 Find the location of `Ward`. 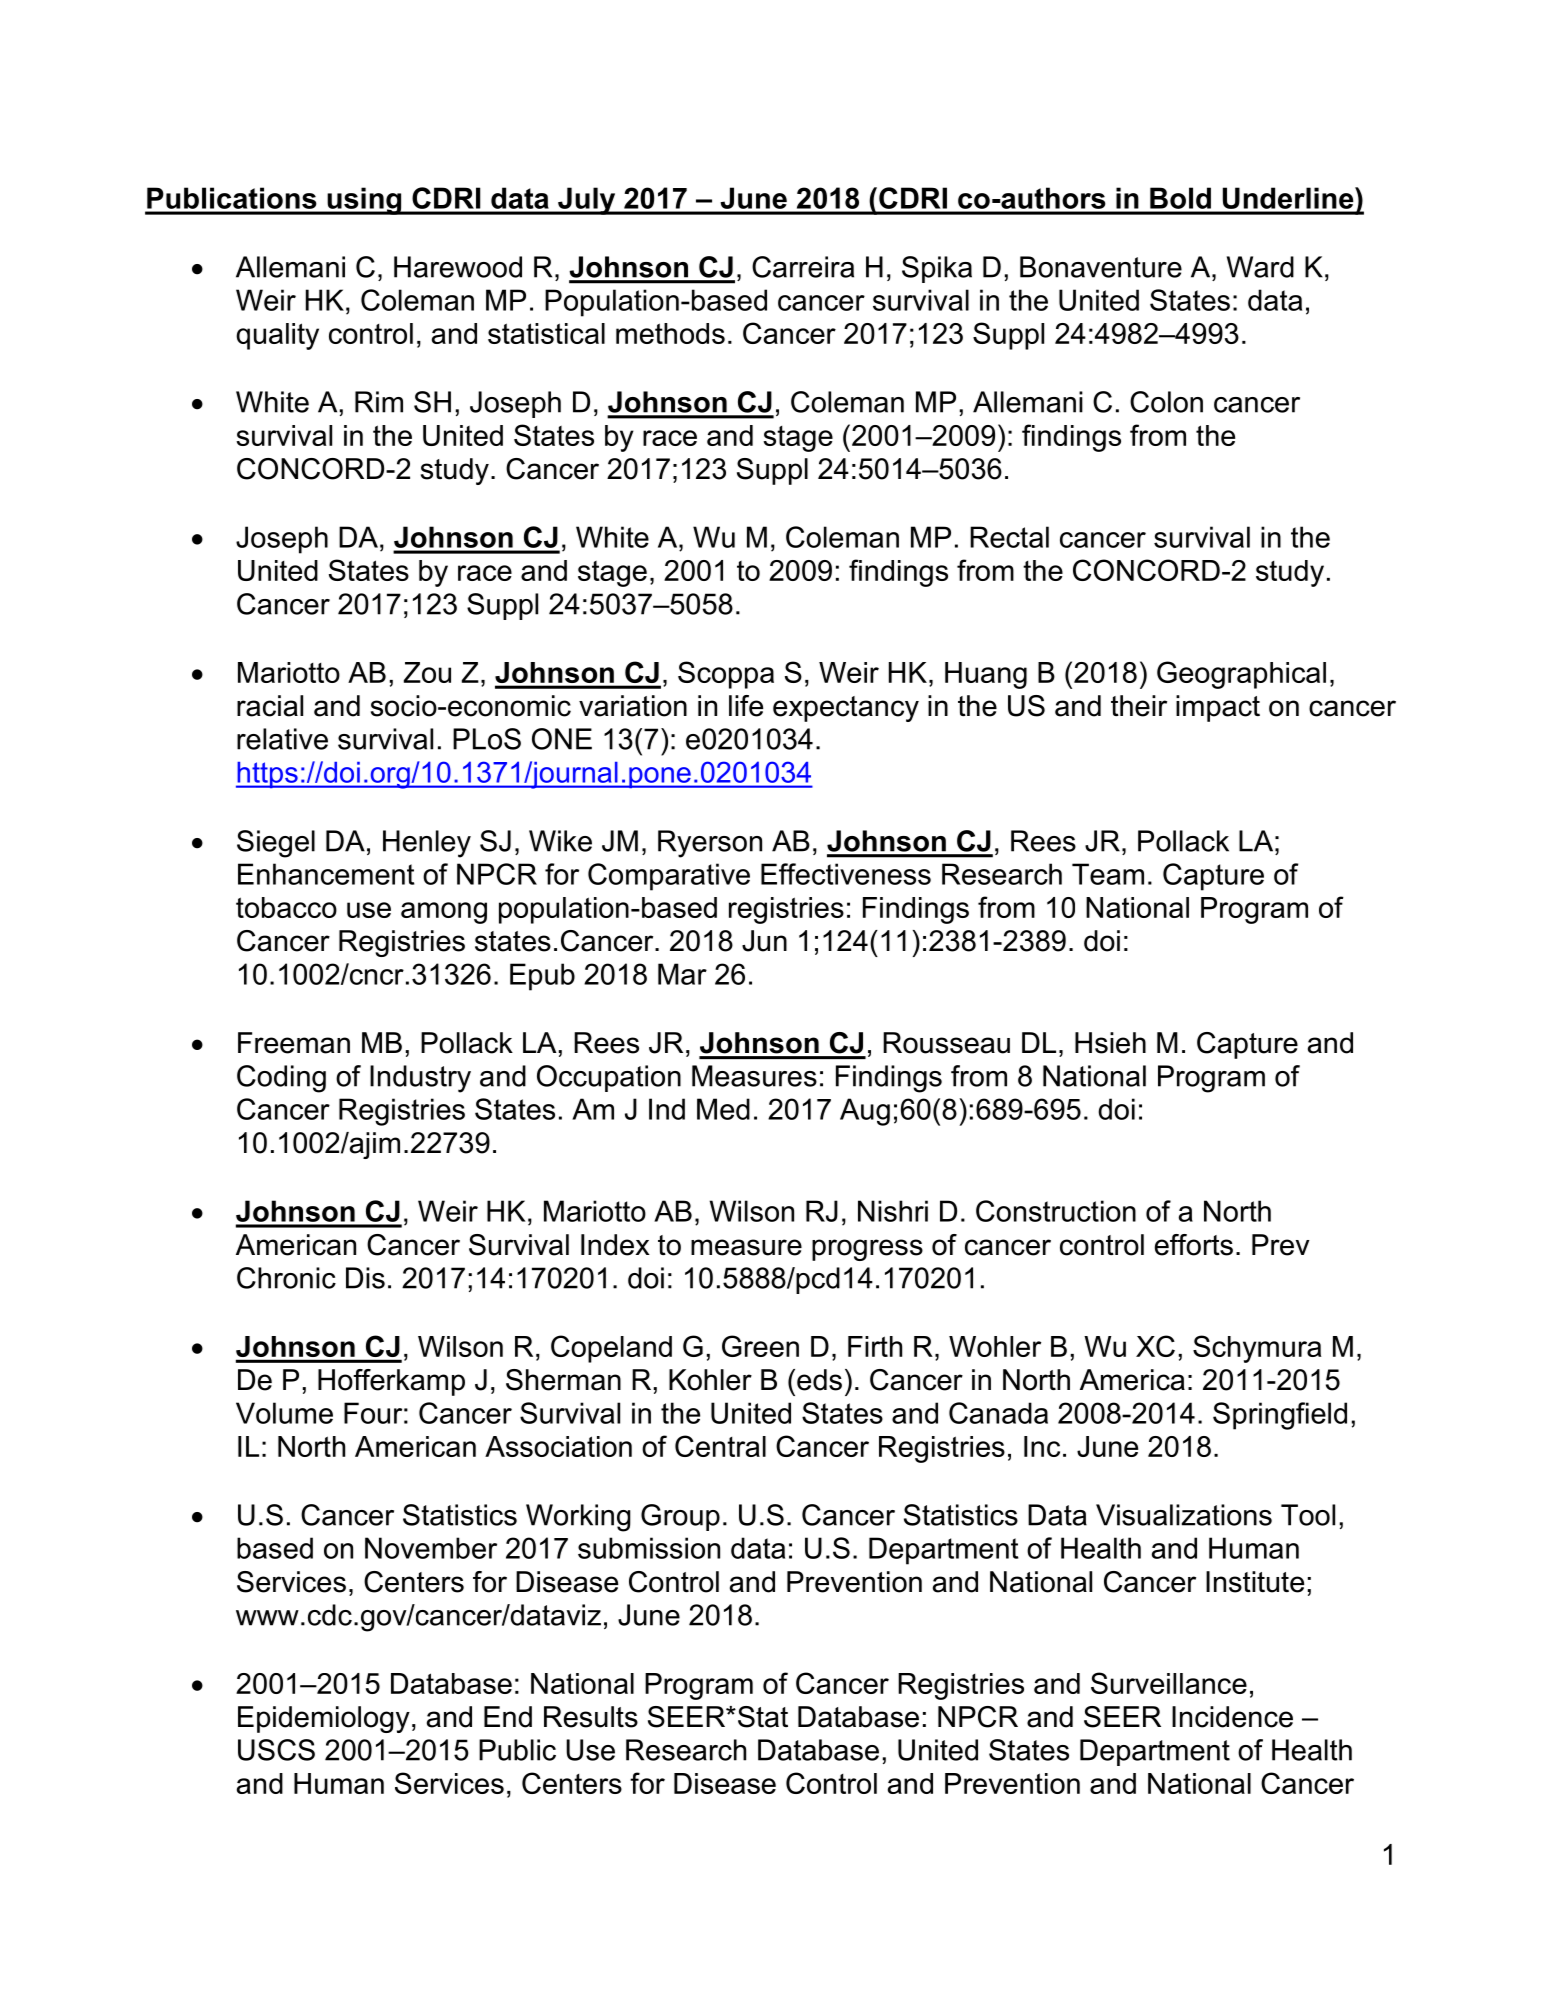

Ward is located at coordinates (1260, 267).
